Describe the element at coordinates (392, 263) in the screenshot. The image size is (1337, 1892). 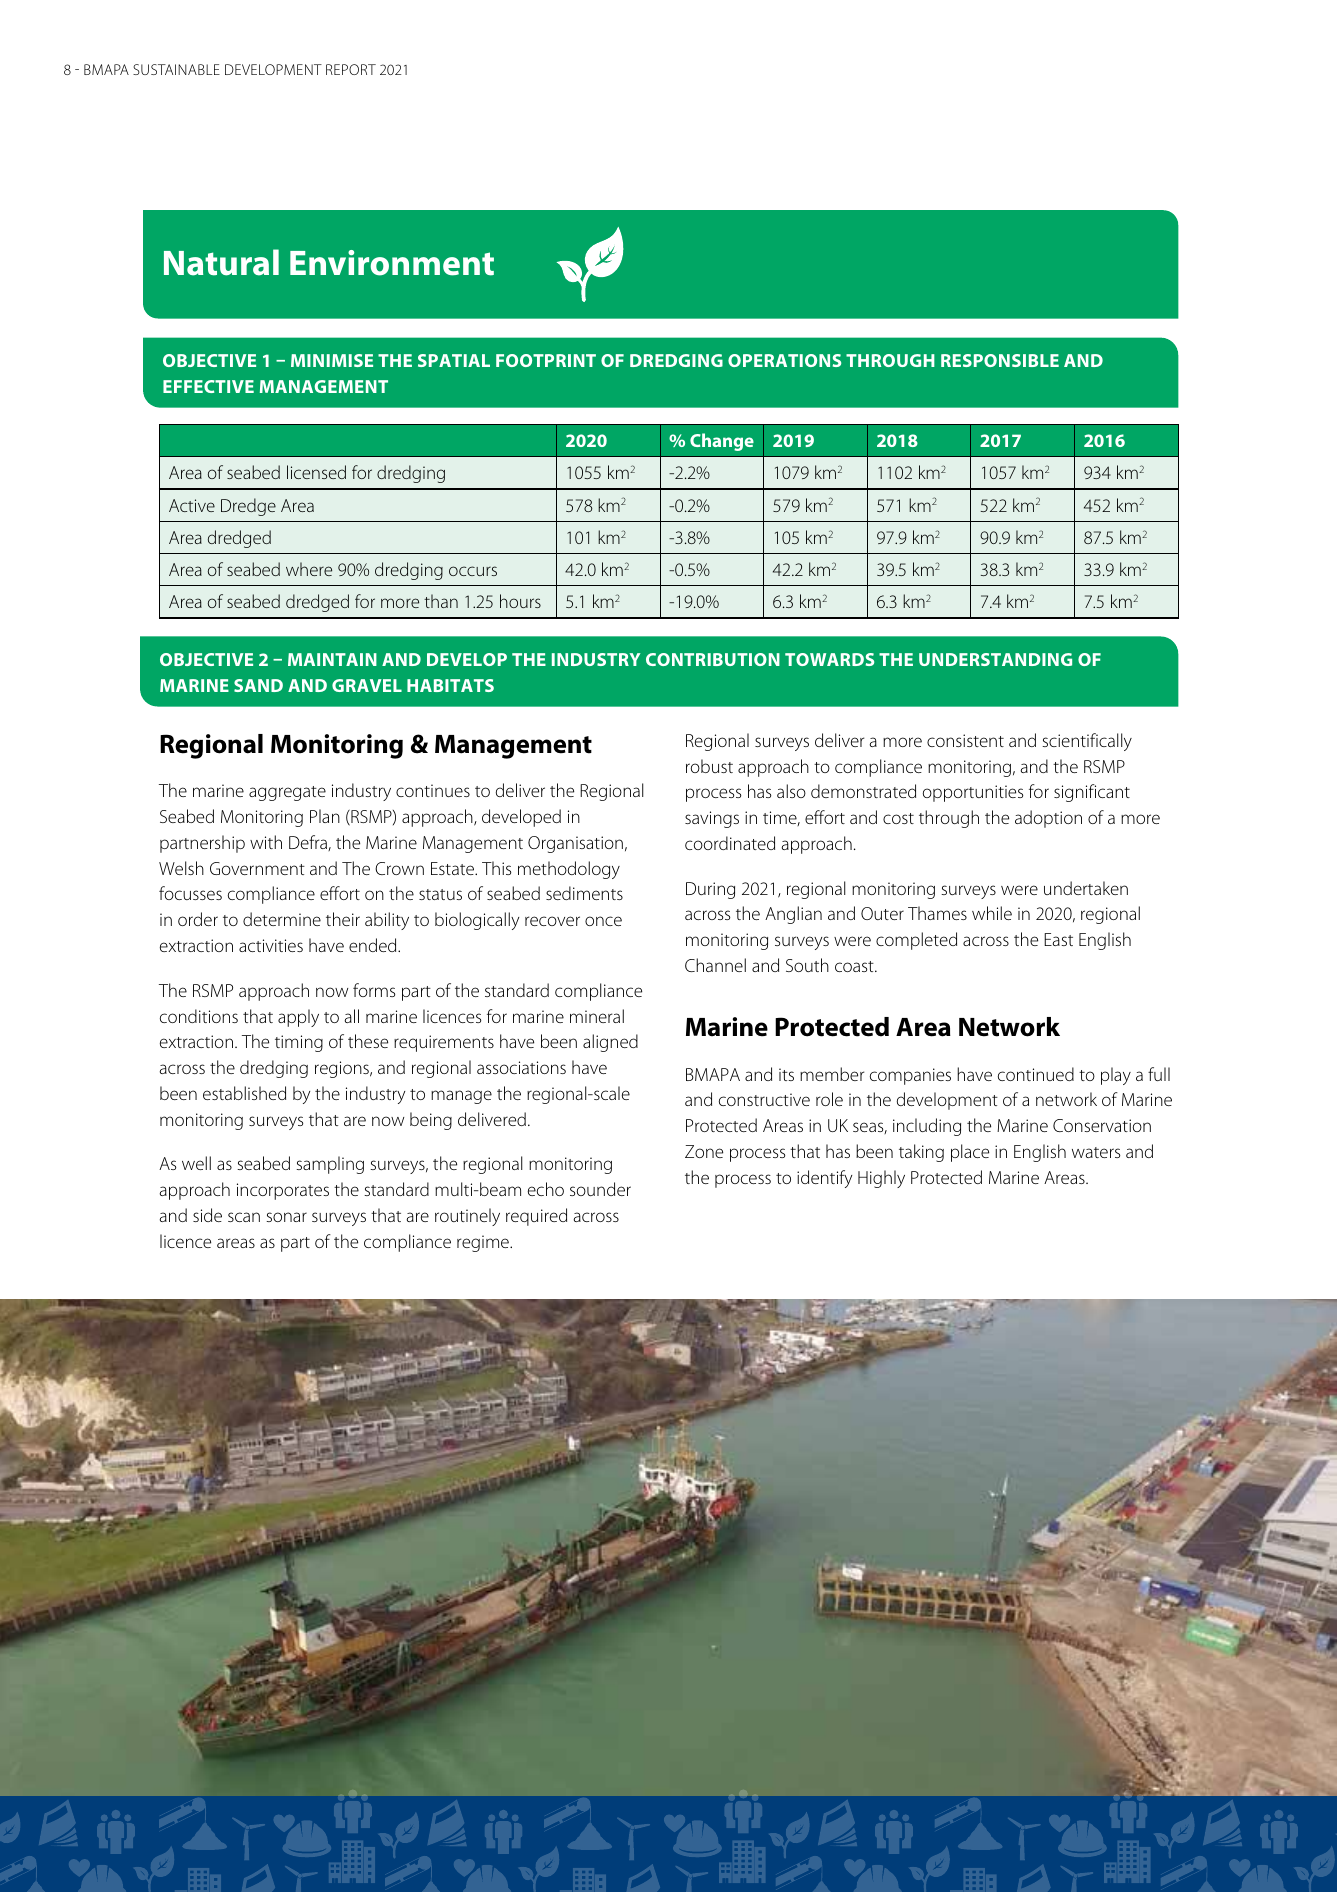
I see `Environment` at that location.
